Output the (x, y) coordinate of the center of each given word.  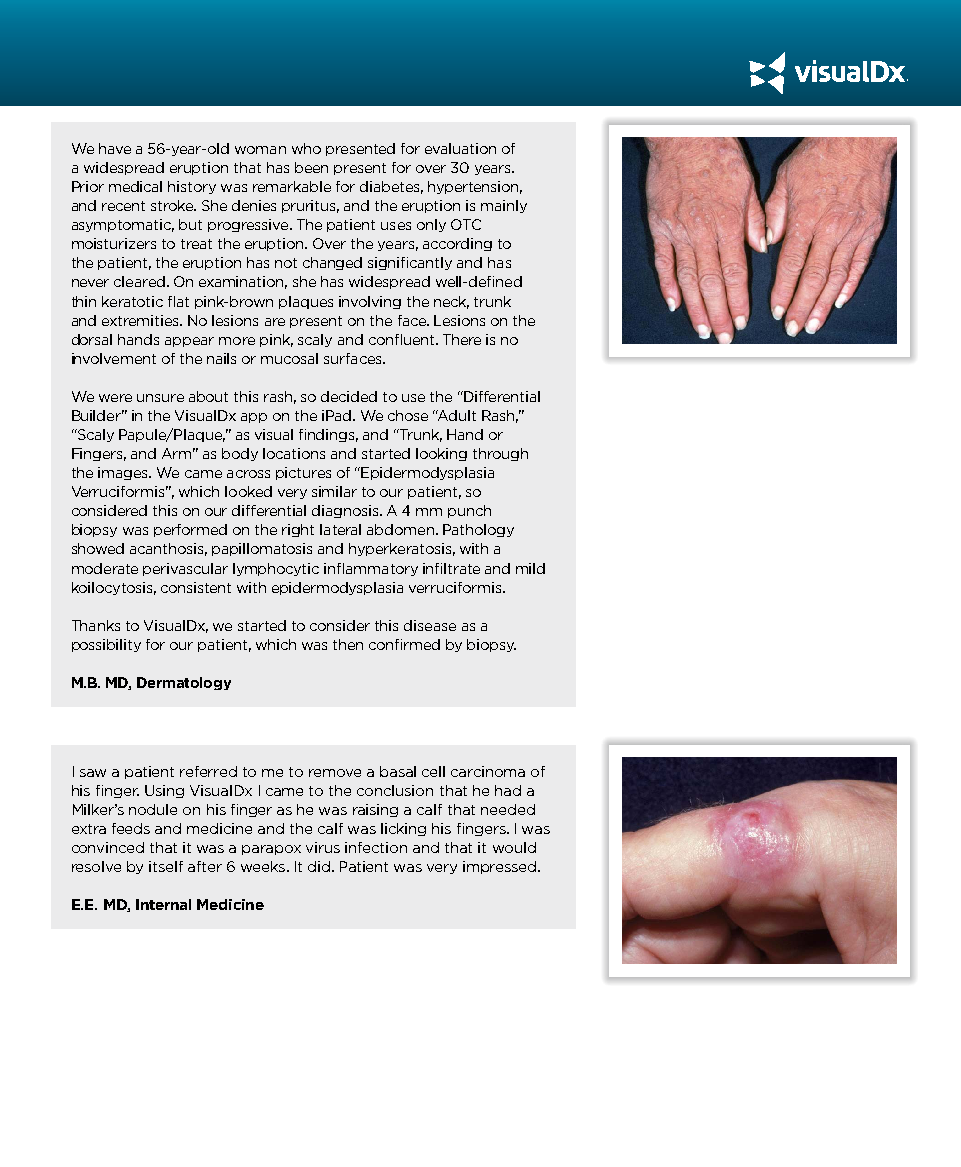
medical (135, 186)
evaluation (460, 148)
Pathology (478, 530)
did (319, 866)
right (298, 530)
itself (166, 866)
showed (98, 548)
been (311, 167)
